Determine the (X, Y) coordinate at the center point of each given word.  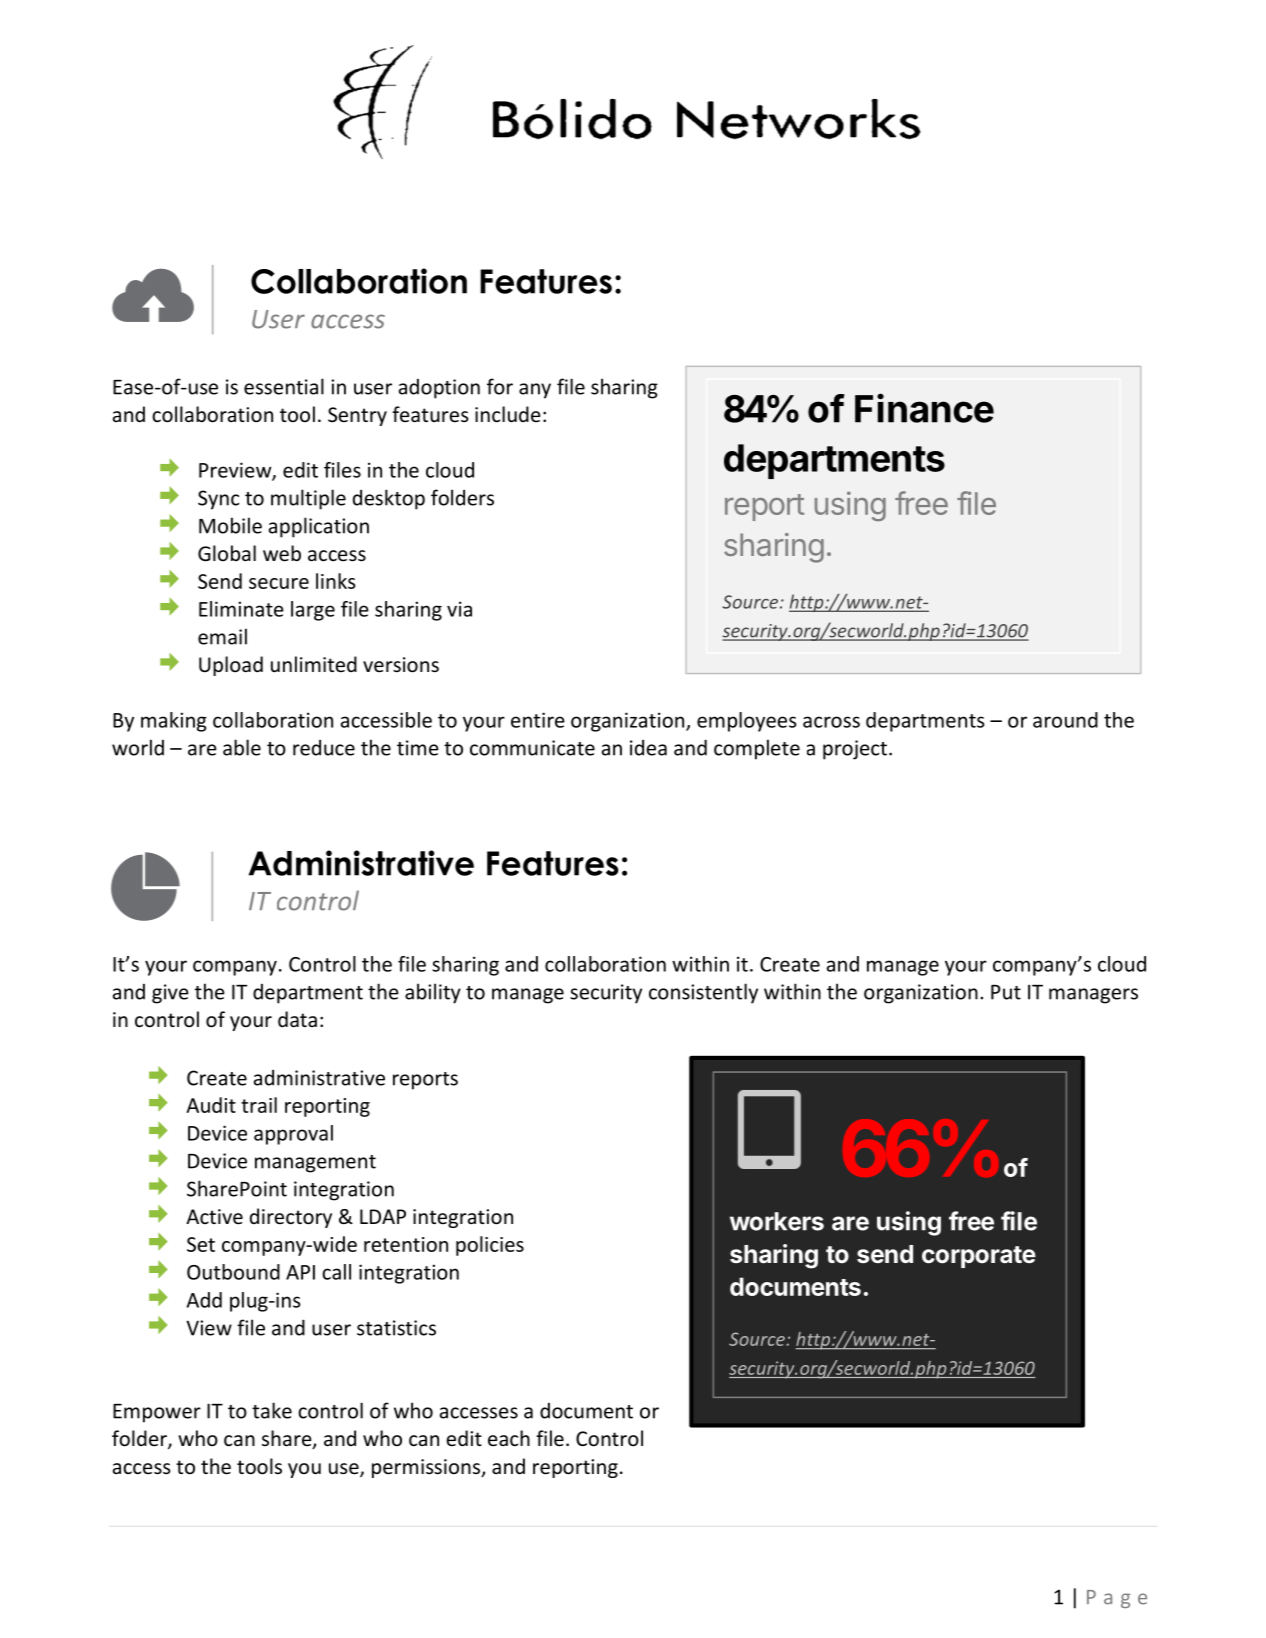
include (508, 414)
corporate (979, 1257)
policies (490, 1246)
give (170, 994)
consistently (703, 993)
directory (291, 1218)
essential (284, 386)
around (1065, 720)
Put (1006, 992)
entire (538, 720)
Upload (231, 666)
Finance (924, 408)
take (272, 1410)
